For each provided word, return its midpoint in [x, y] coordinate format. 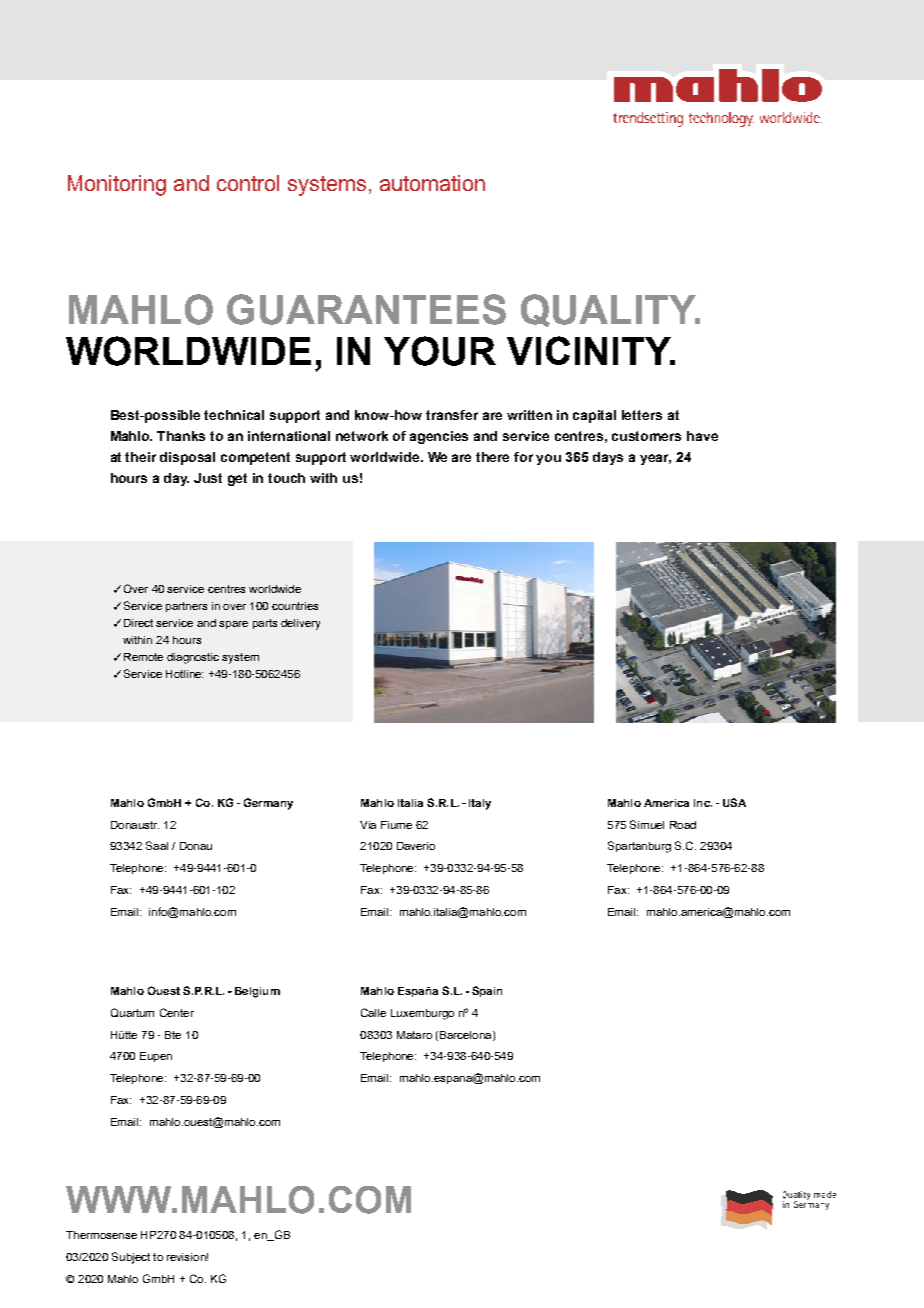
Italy [480, 804]
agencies [439, 437]
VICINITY [590, 350]
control [248, 183]
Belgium [257, 992]
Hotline [184, 674]
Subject [131, 1258]
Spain [487, 991]
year [655, 459]
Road [683, 825]
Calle [373, 1012]
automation [432, 183]
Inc [703, 803]
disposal [187, 458]
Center [177, 1012]
